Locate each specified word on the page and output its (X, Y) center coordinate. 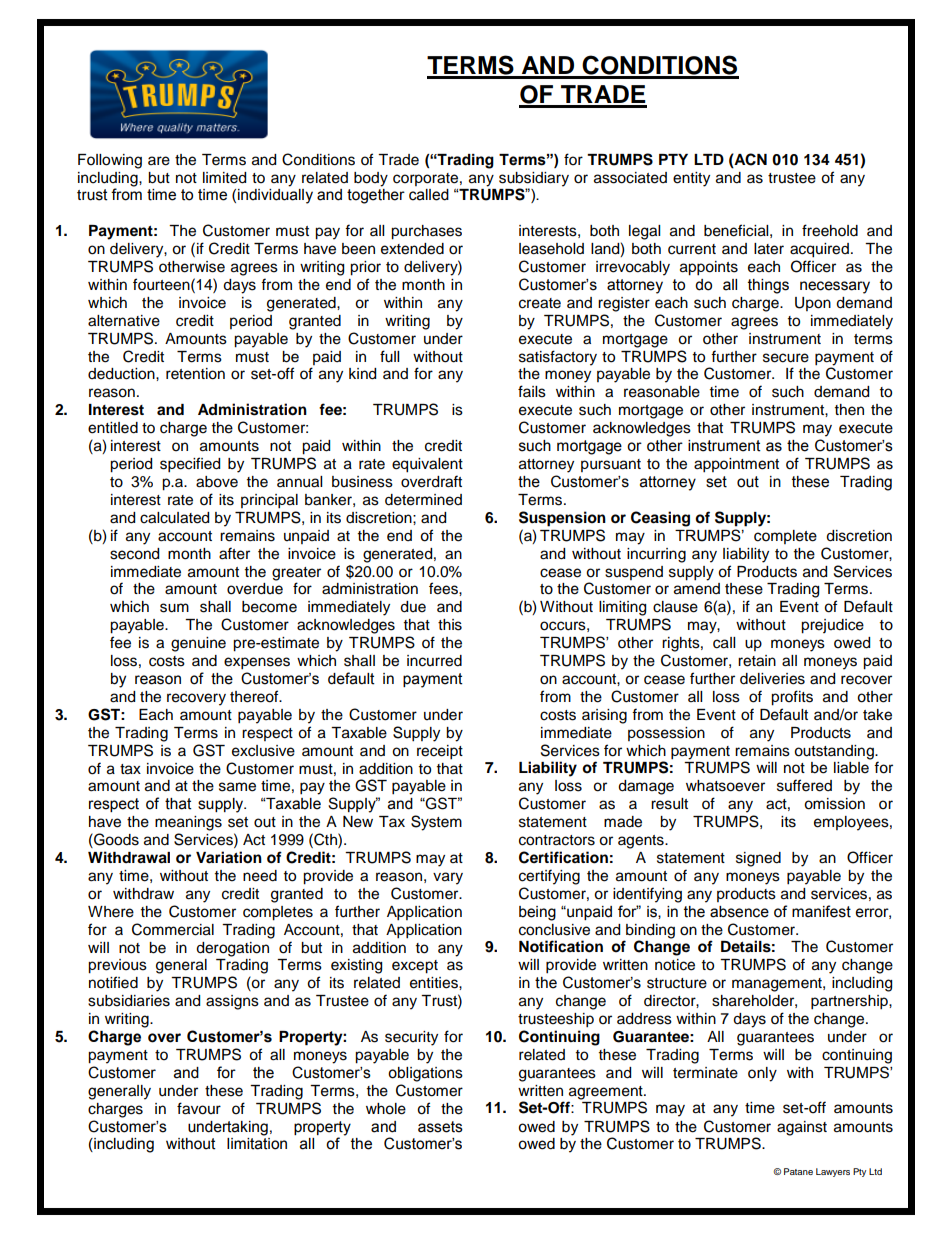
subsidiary (534, 179)
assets (440, 1127)
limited (224, 178)
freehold (830, 230)
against (802, 1128)
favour (199, 1108)
